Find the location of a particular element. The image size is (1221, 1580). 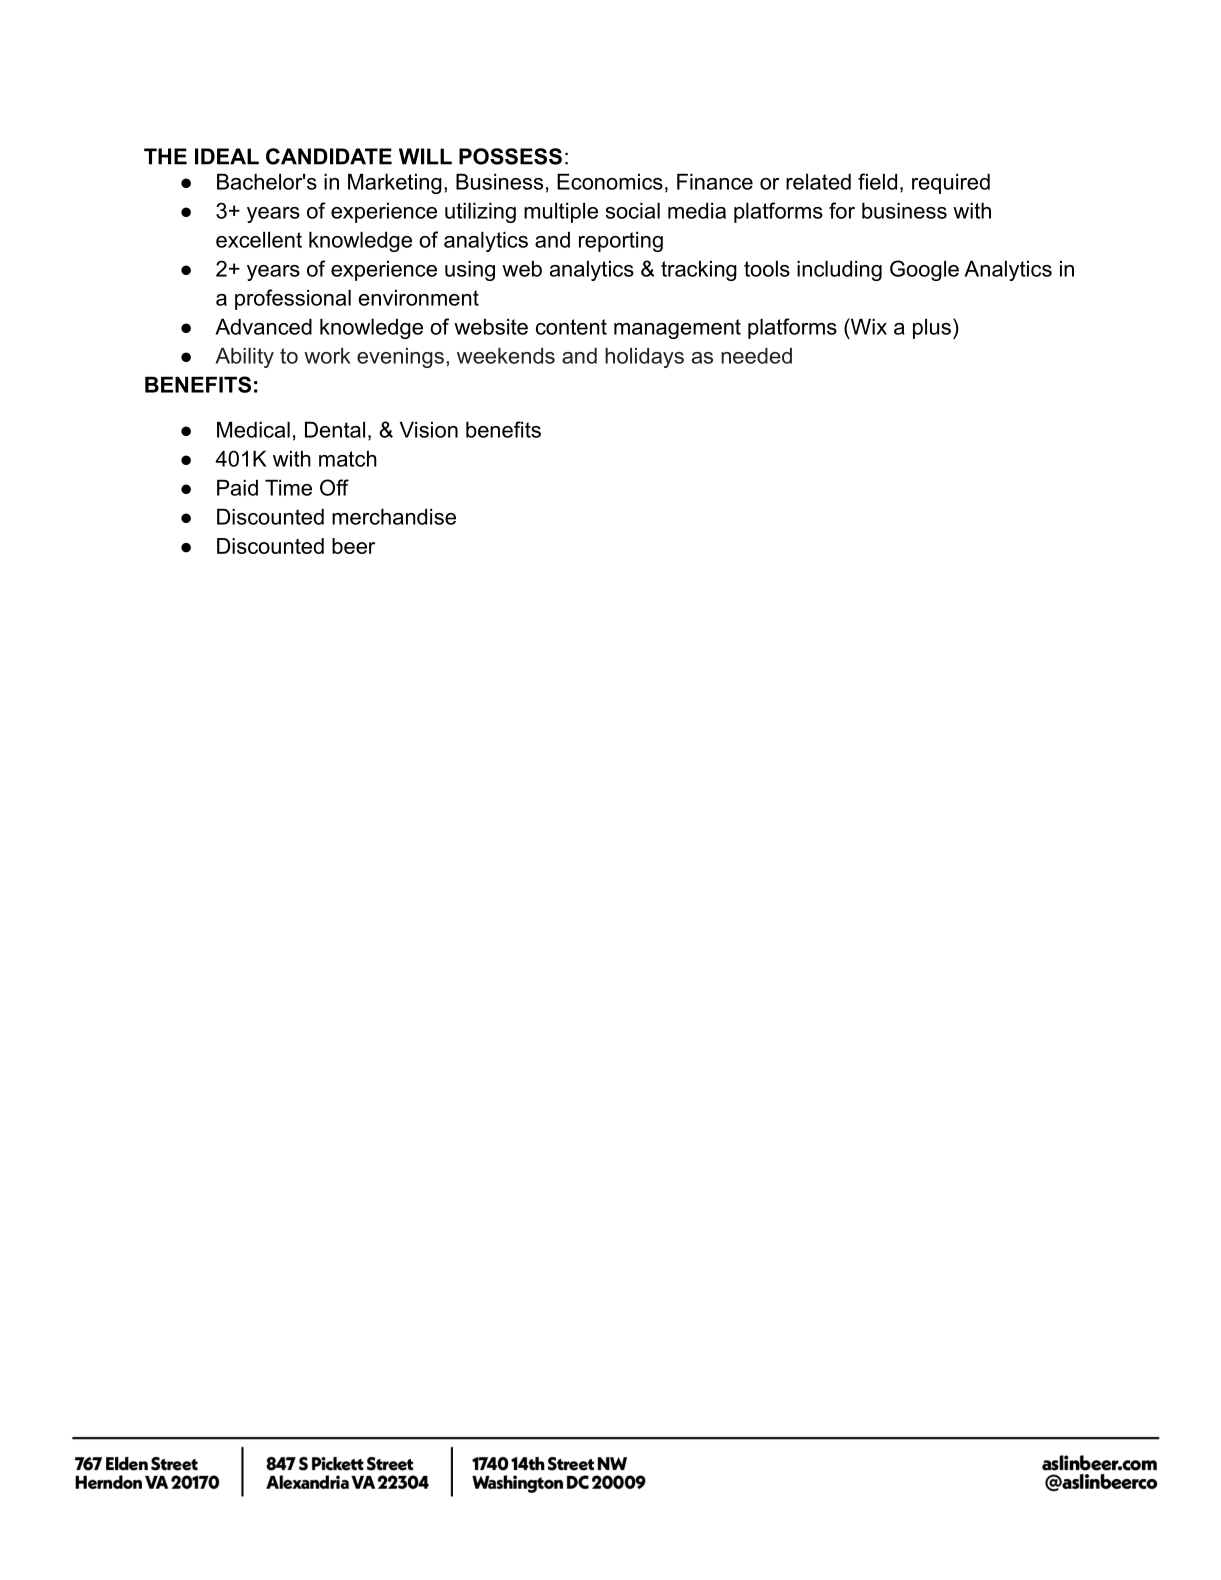

field is located at coordinates (877, 181).
